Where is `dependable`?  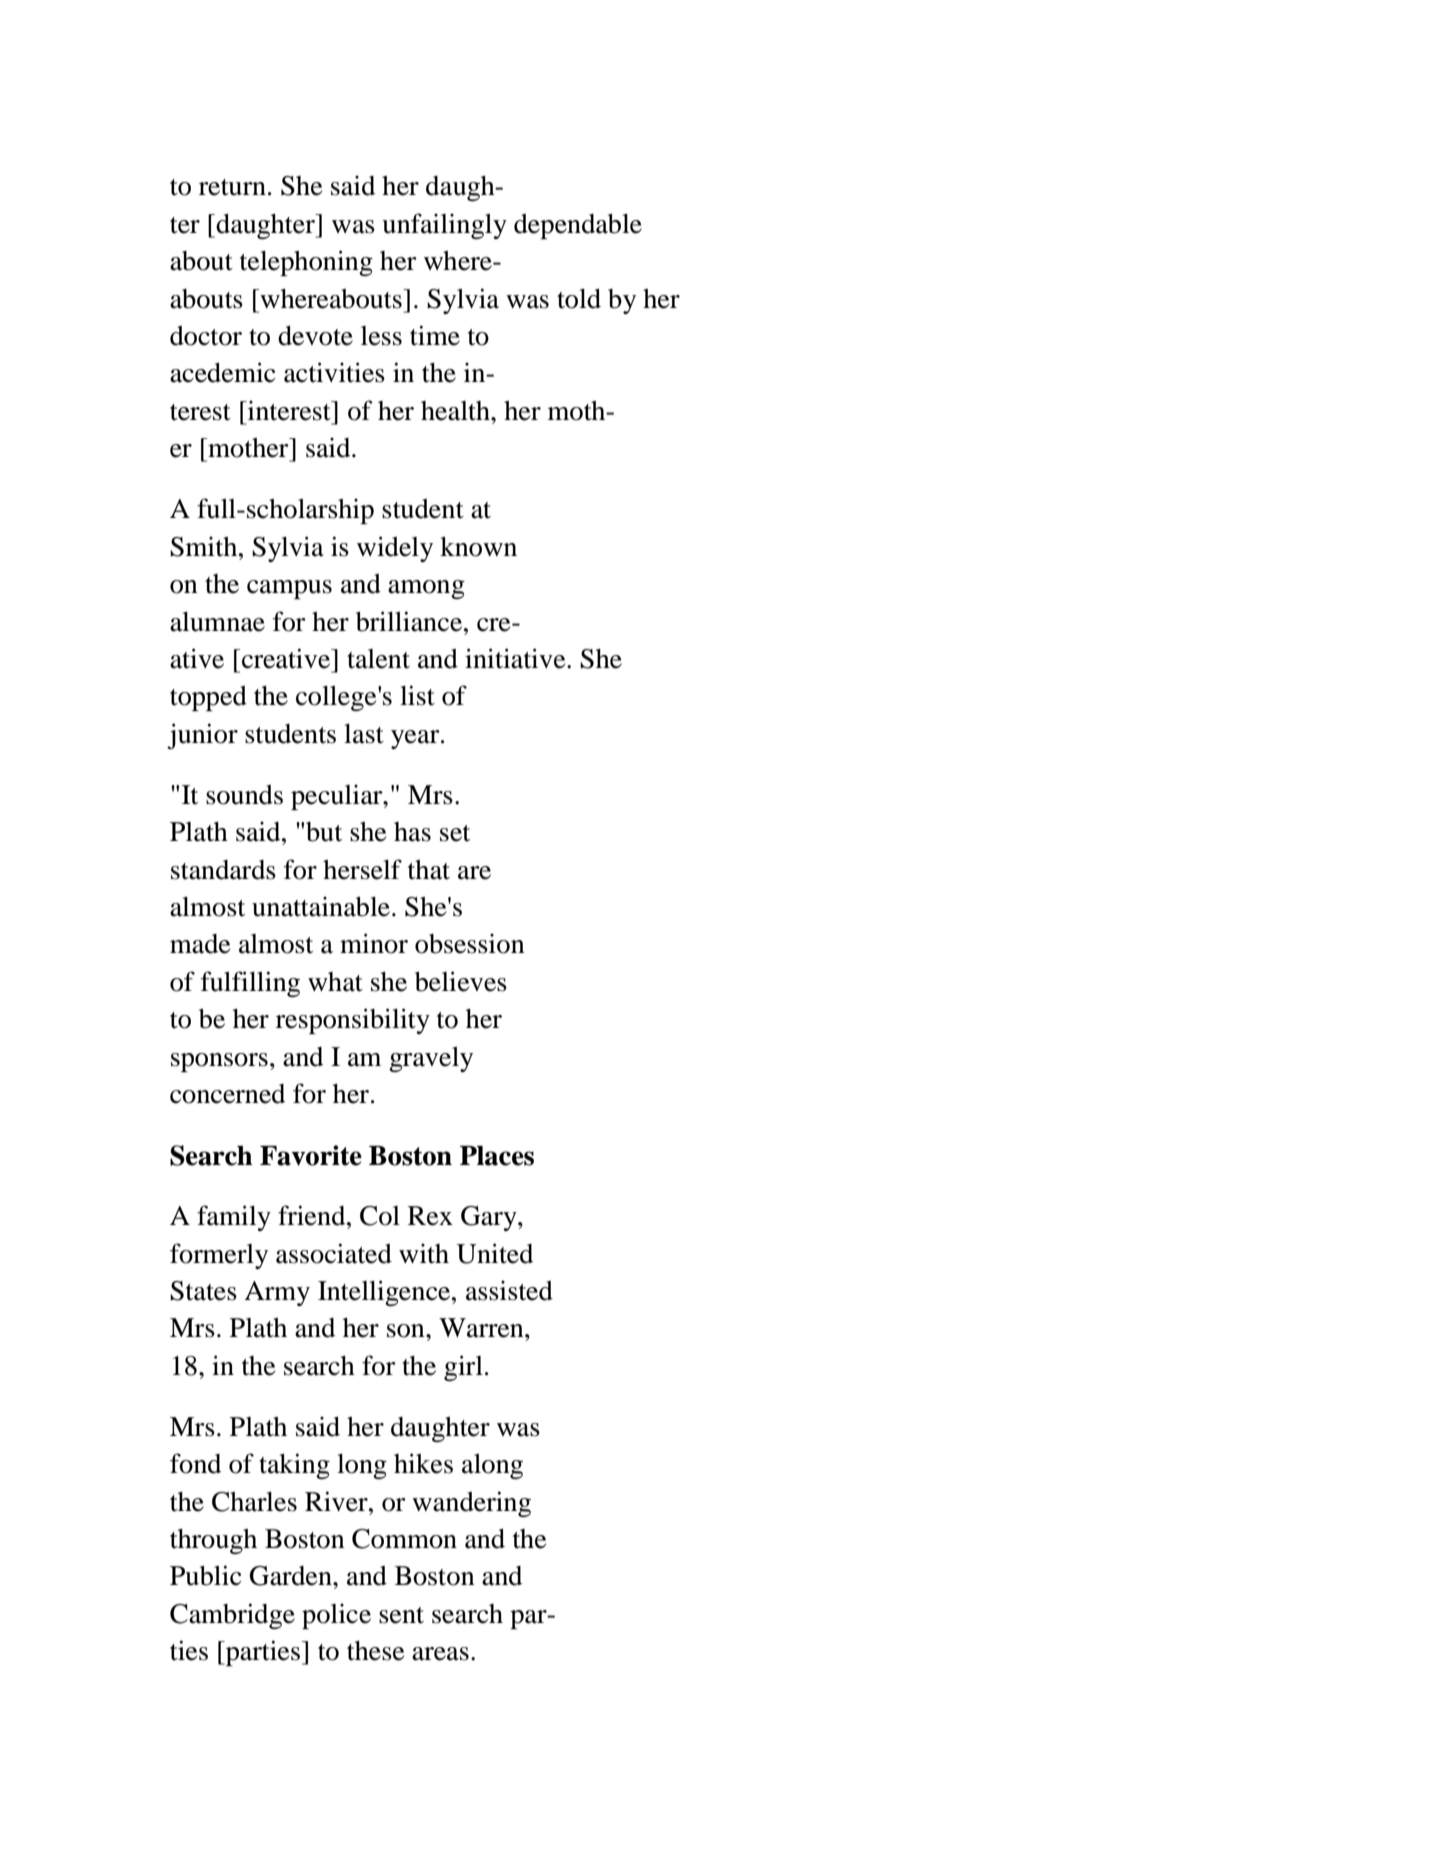 dependable is located at coordinates (578, 226).
